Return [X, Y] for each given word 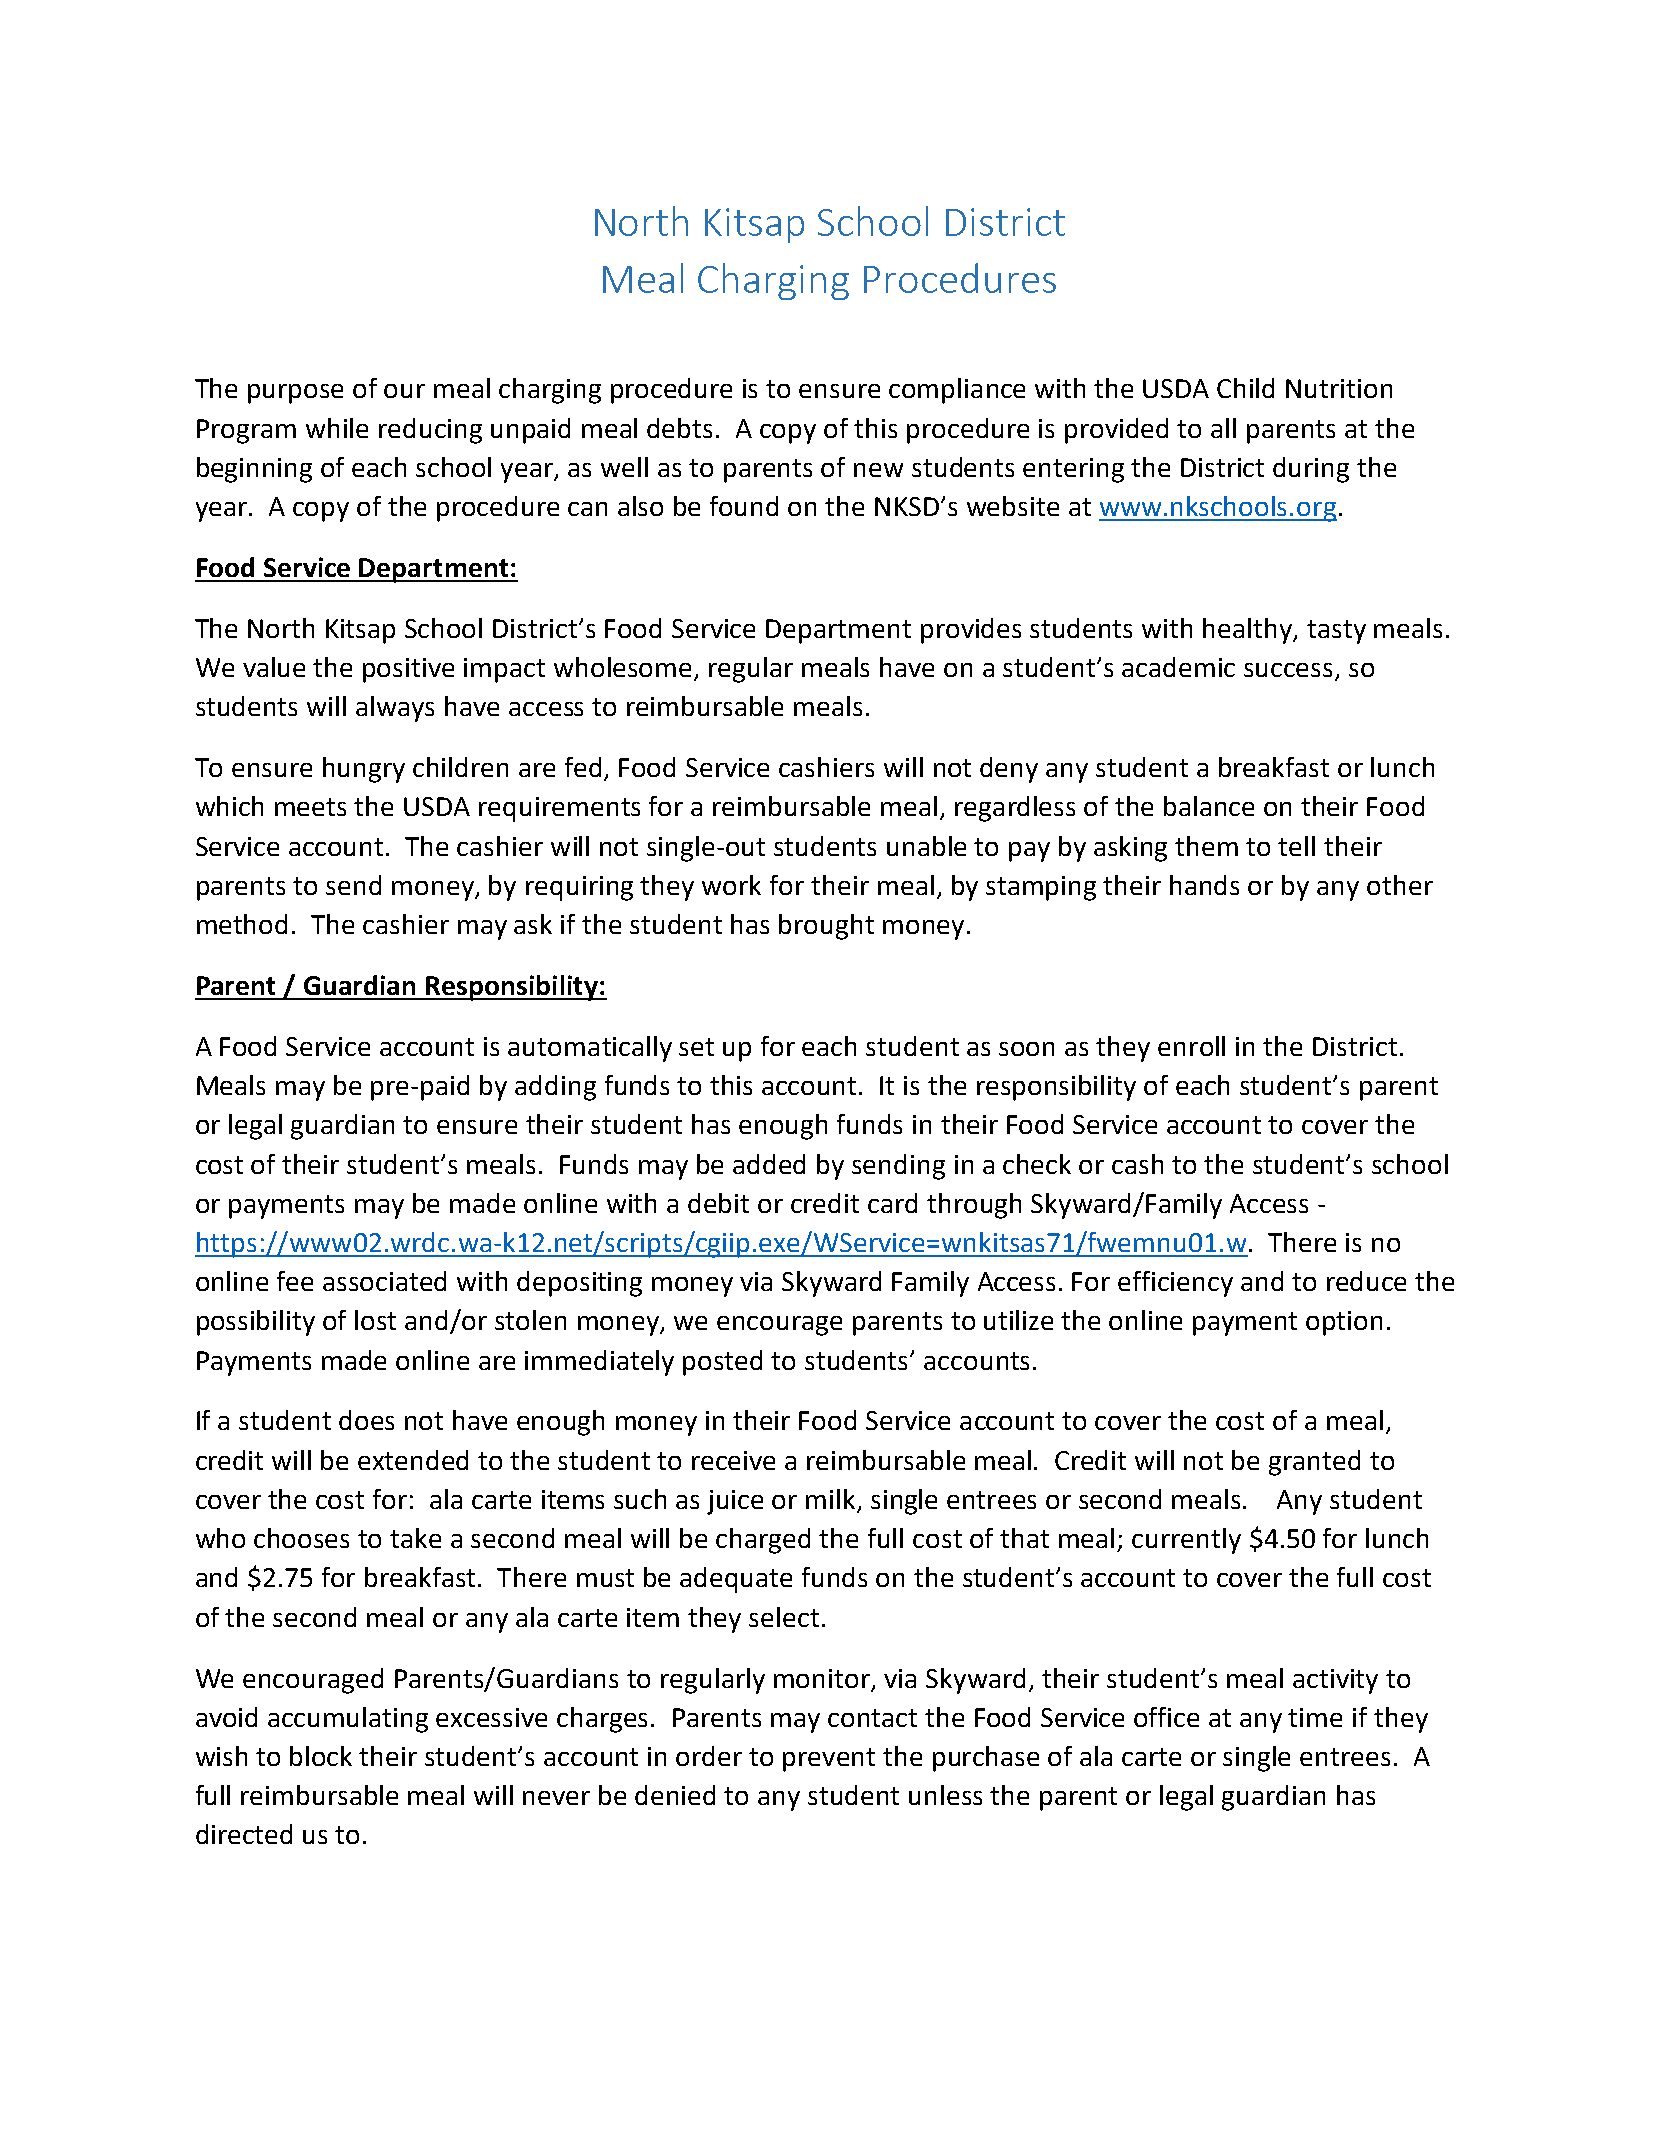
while [337, 428]
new [878, 470]
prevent [829, 1760]
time [1315, 1717]
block [321, 1756]
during [1311, 470]
